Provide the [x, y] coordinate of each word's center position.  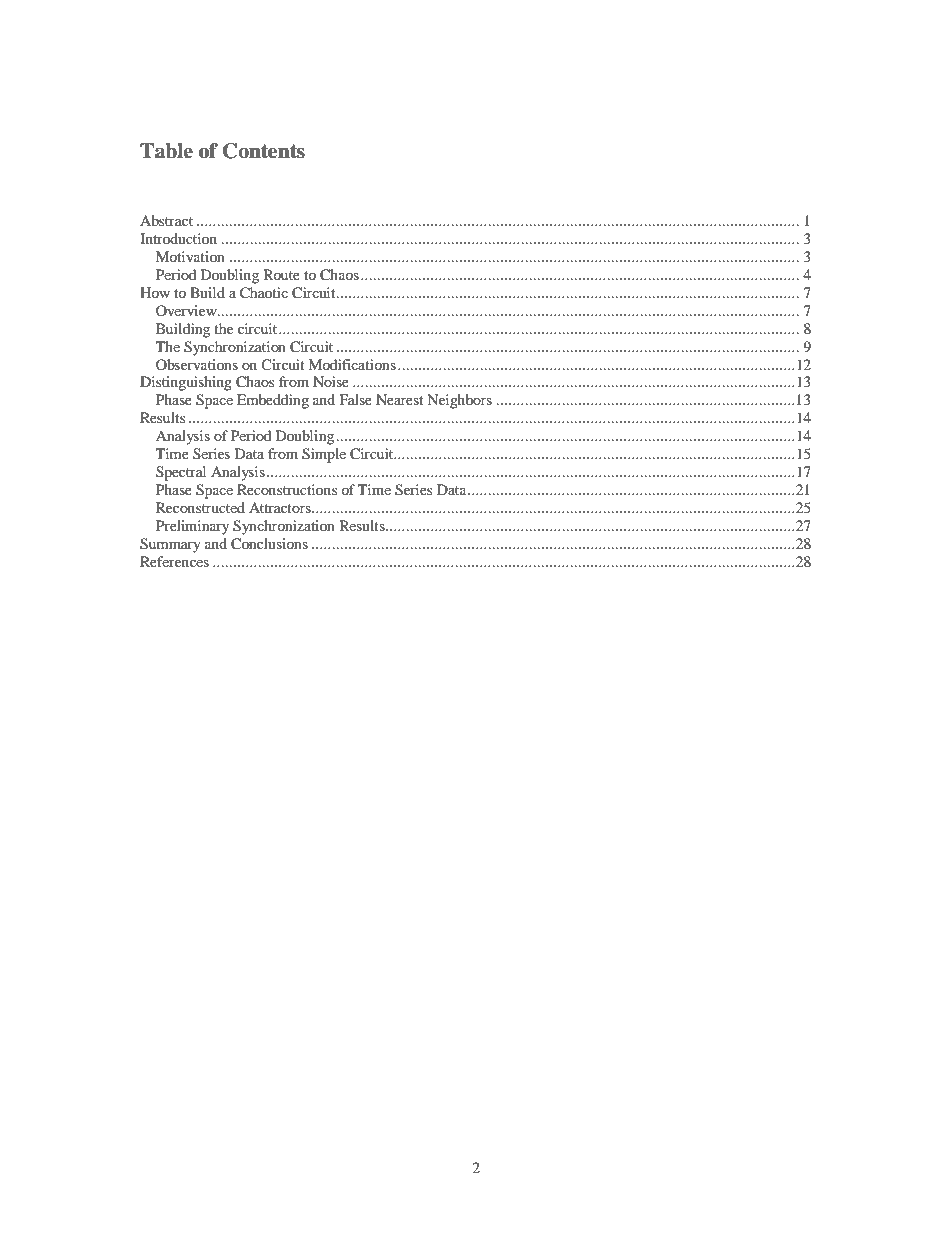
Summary [170, 545]
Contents [264, 151]
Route [282, 274]
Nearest [399, 399]
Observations [197, 364]
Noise [331, 381]
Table [166, 151]
